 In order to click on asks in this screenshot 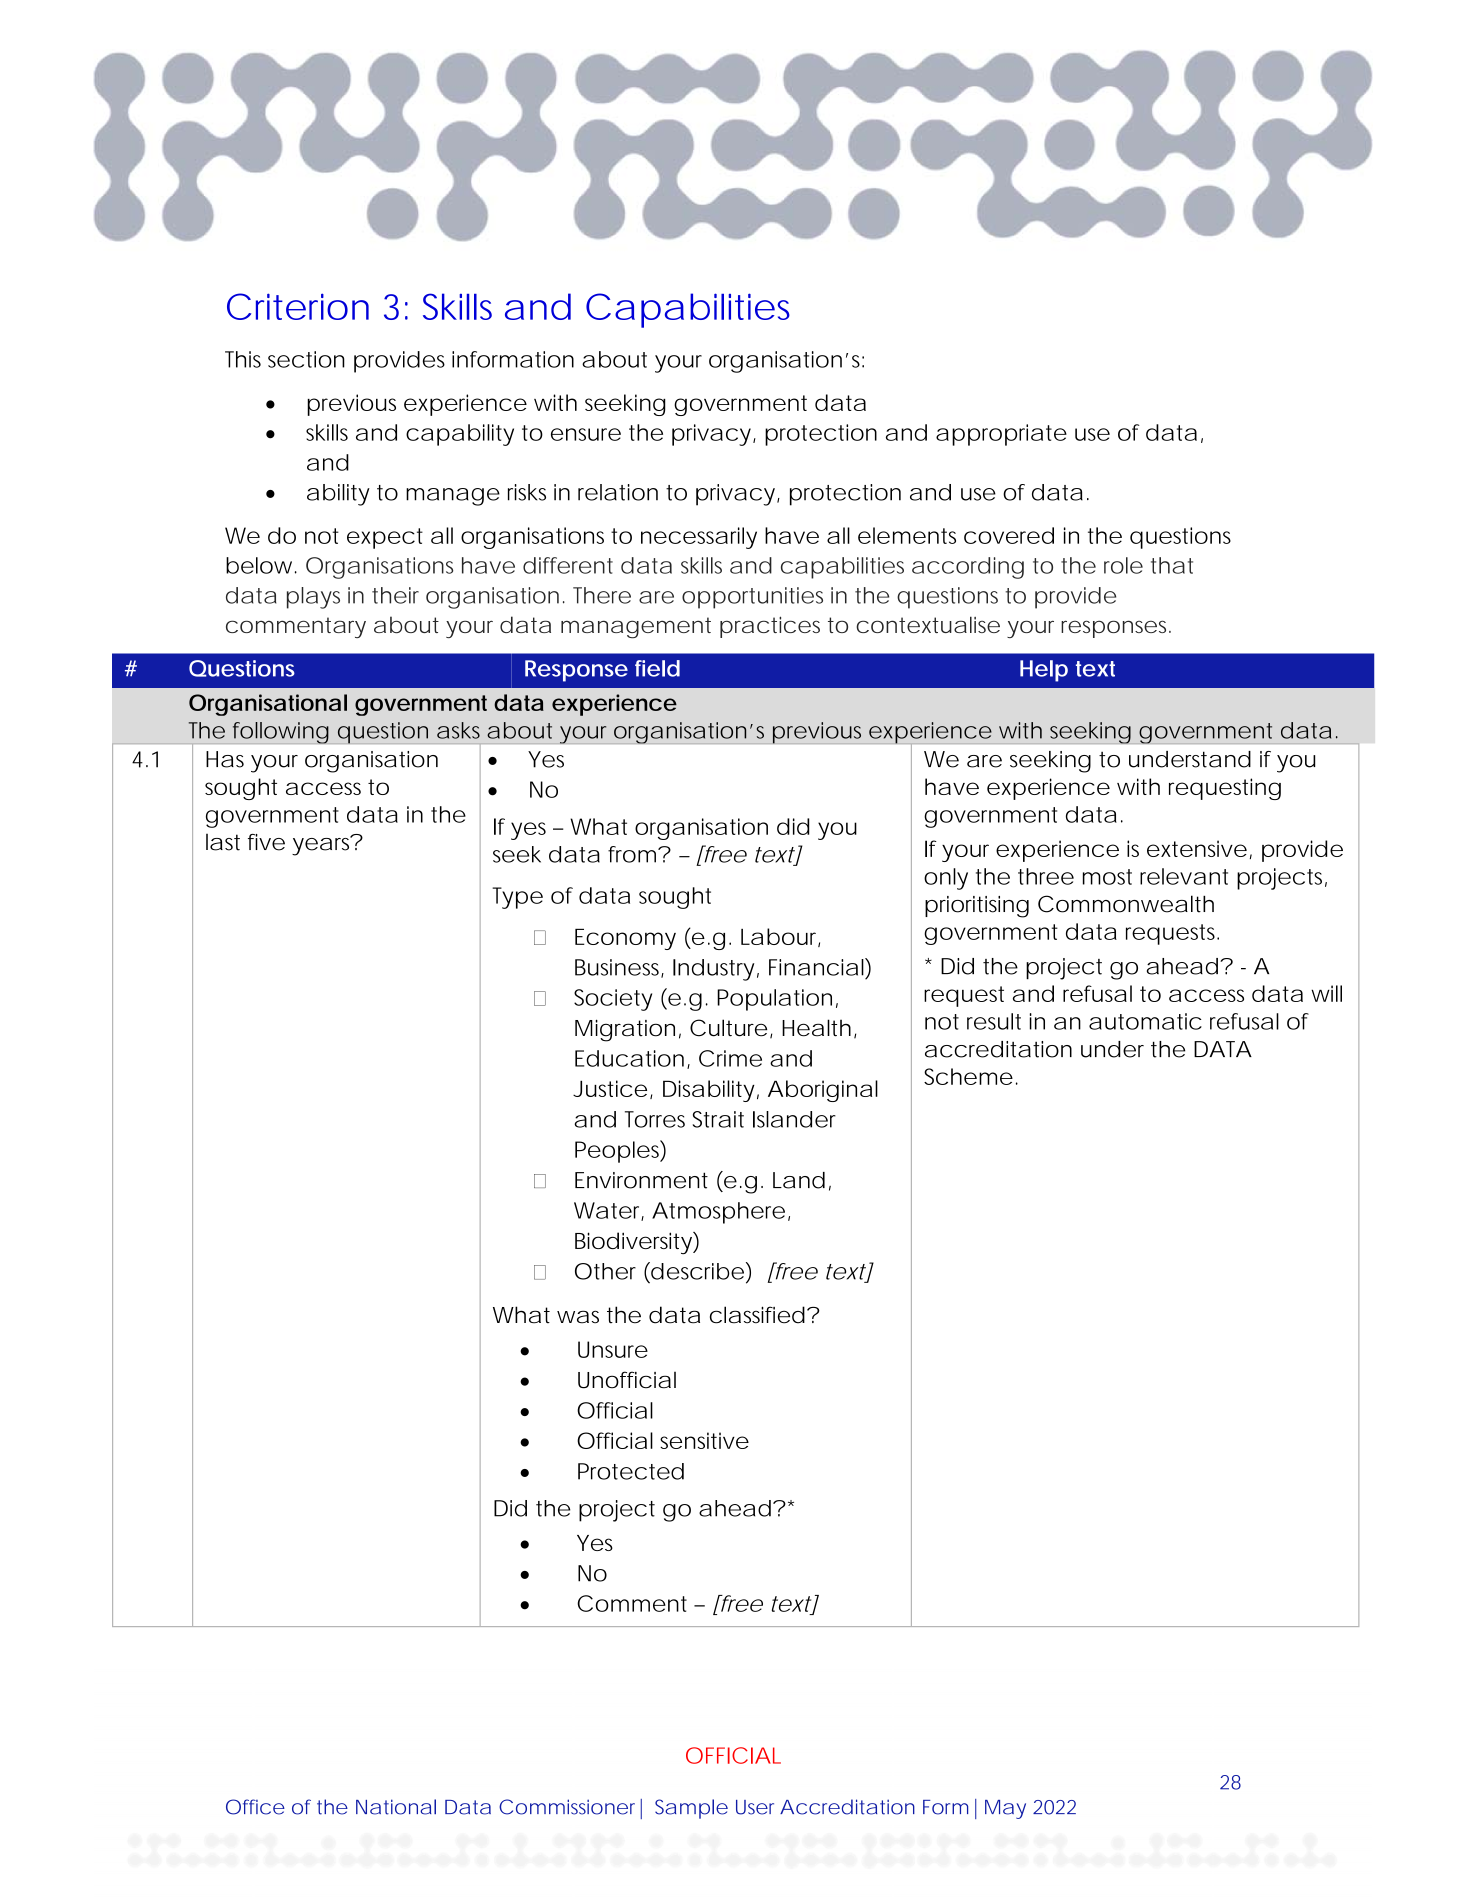, I will do `click(458, 730)`.
